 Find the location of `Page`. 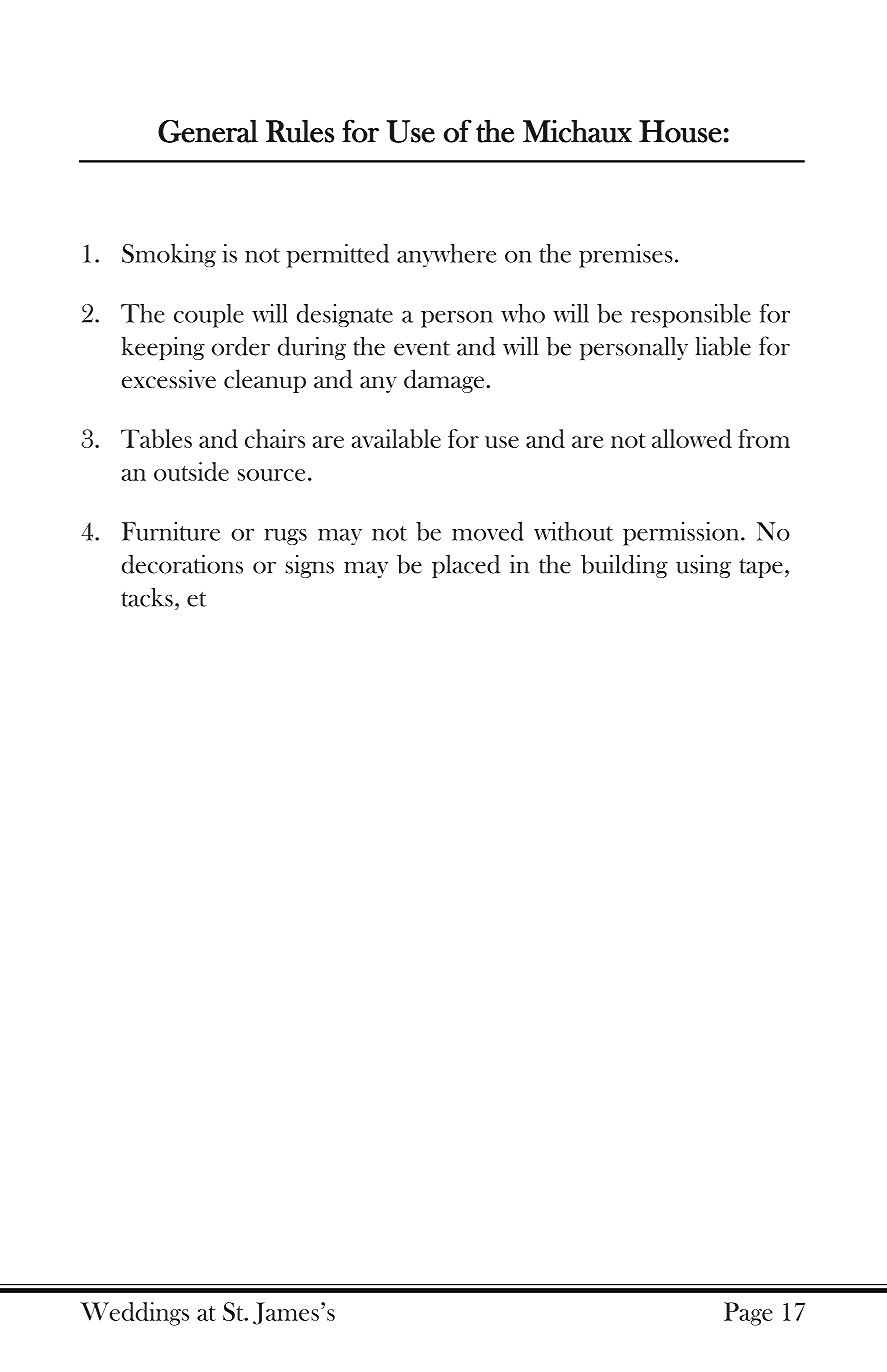

Page is located at coordinates (748, 1314).
